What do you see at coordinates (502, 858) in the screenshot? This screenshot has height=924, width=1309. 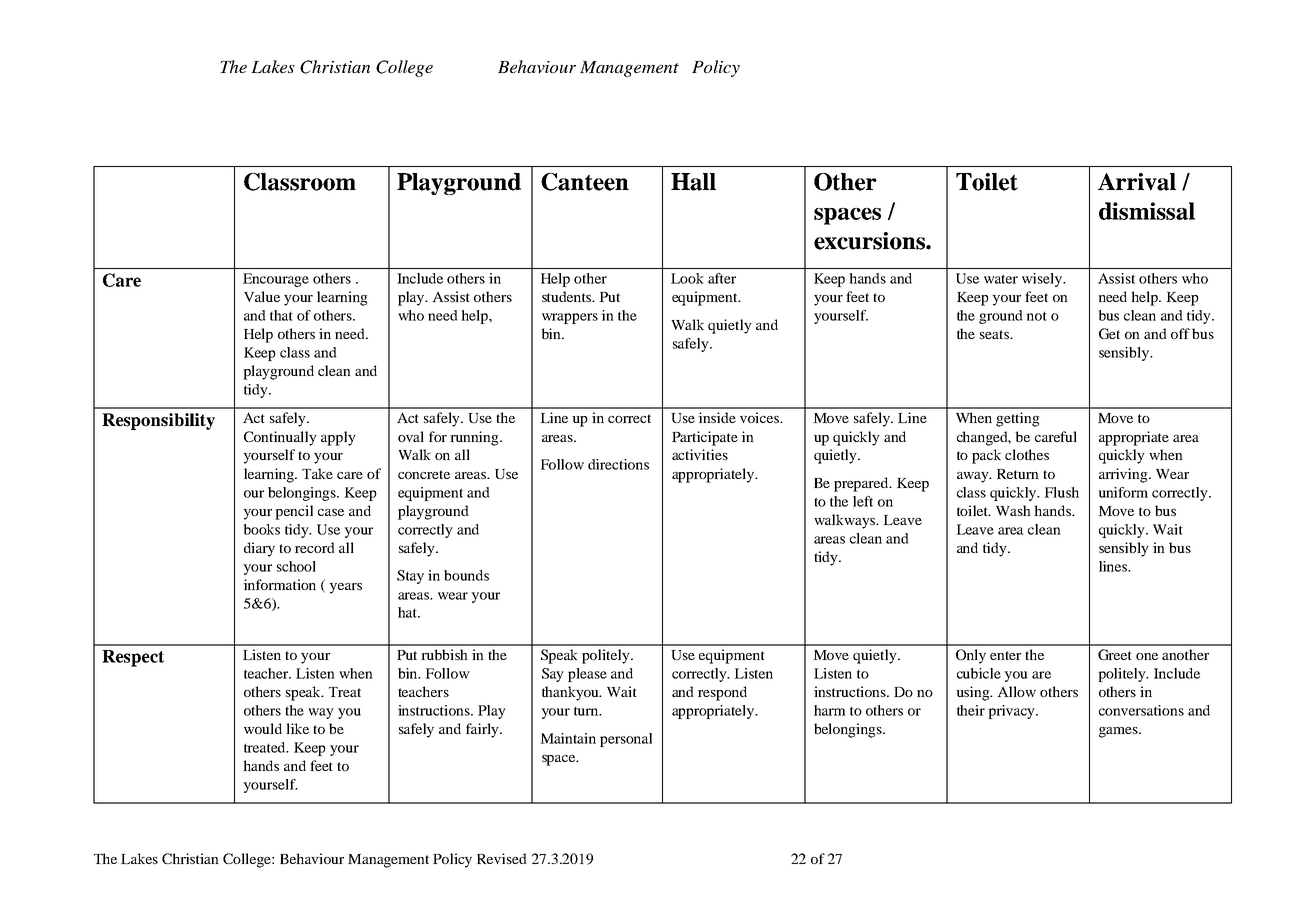 I see `Revised` at bounding box center [502, 858].
